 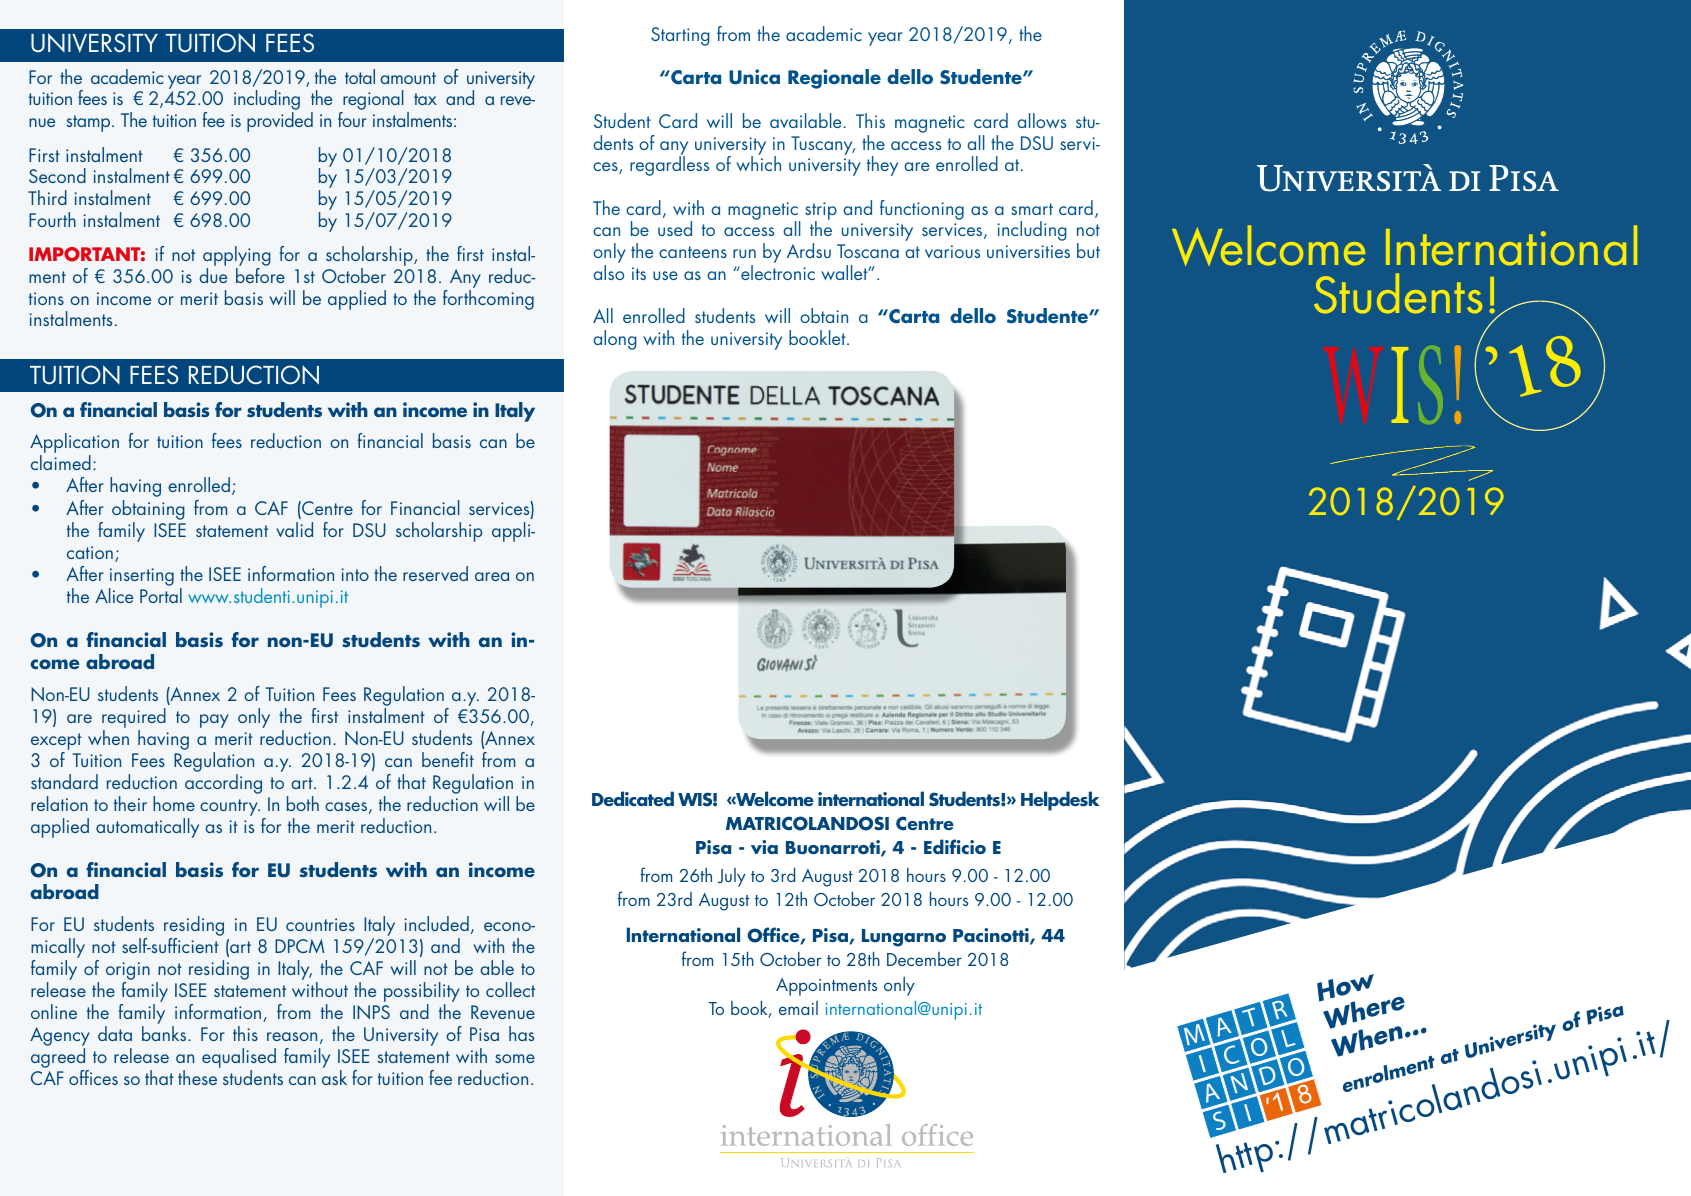 What do you see at coordinates (680, 36) in the image?
I see `Starting` at bounding box center [680, 36].
